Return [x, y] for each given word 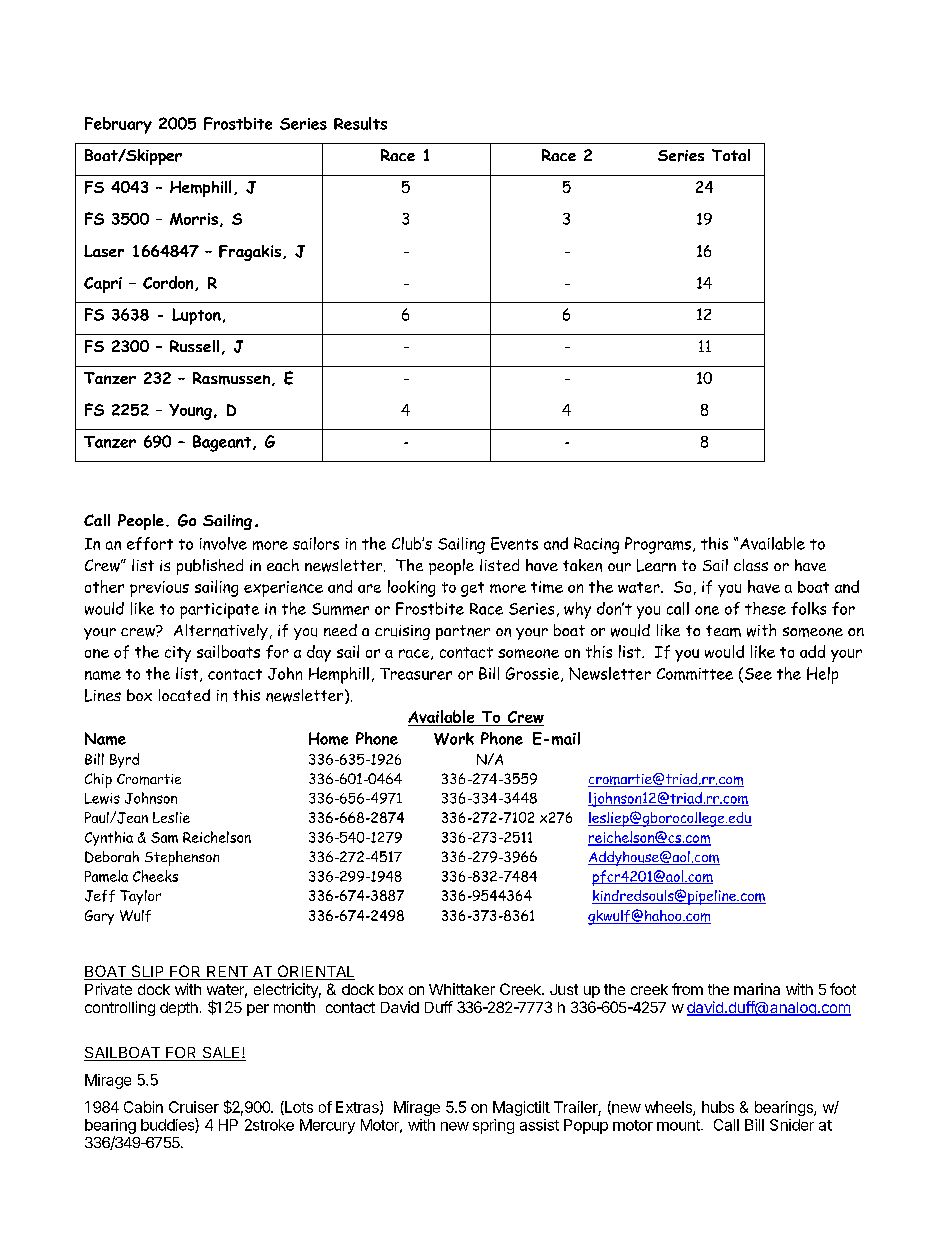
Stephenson [182, 858]
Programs [659, 545]
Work [454, 738]
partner [463, 632]
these [765, 608]
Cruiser [194, 1107]
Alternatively [221, 632]
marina [757, 989]
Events [514, 543]
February [118, 125]
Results [360, 123]
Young [190, 412]
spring [493, 1126]
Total [731, 155]
